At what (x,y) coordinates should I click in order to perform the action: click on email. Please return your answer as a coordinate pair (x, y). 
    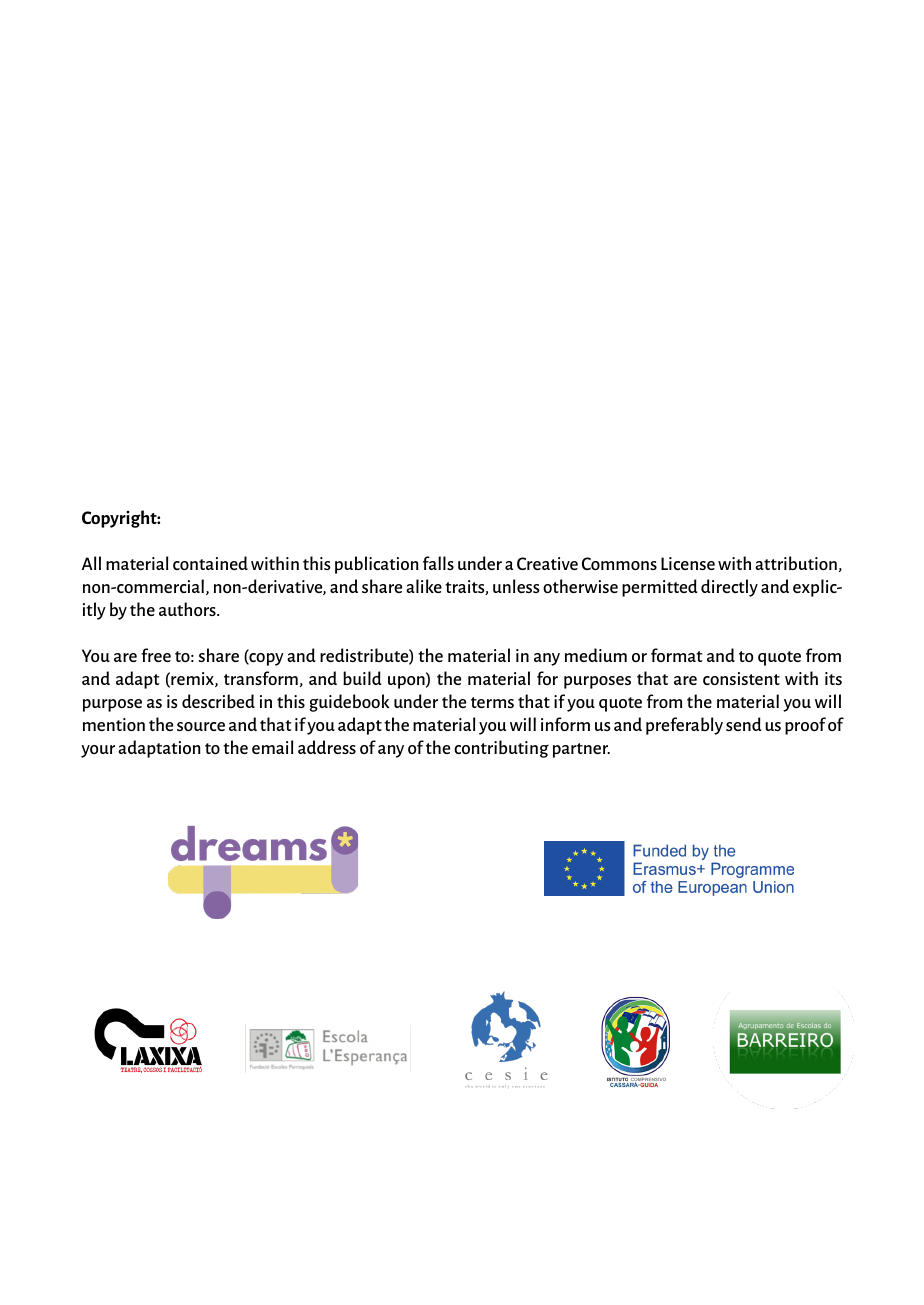
    Looking at the image, I should click on (272, 747).
